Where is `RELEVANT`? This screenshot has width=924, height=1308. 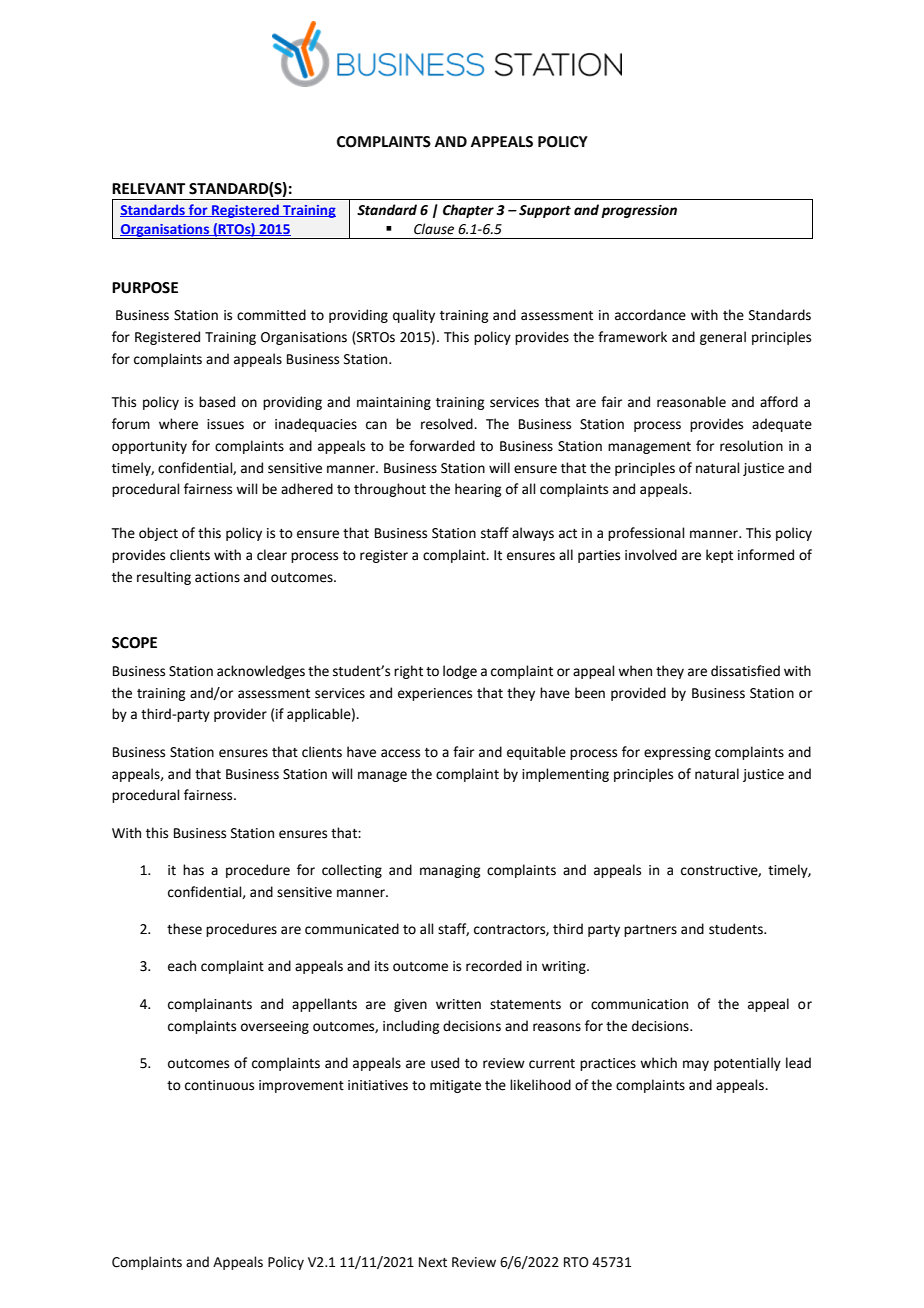 RELEVANT is located at coordinates (148, 188).
